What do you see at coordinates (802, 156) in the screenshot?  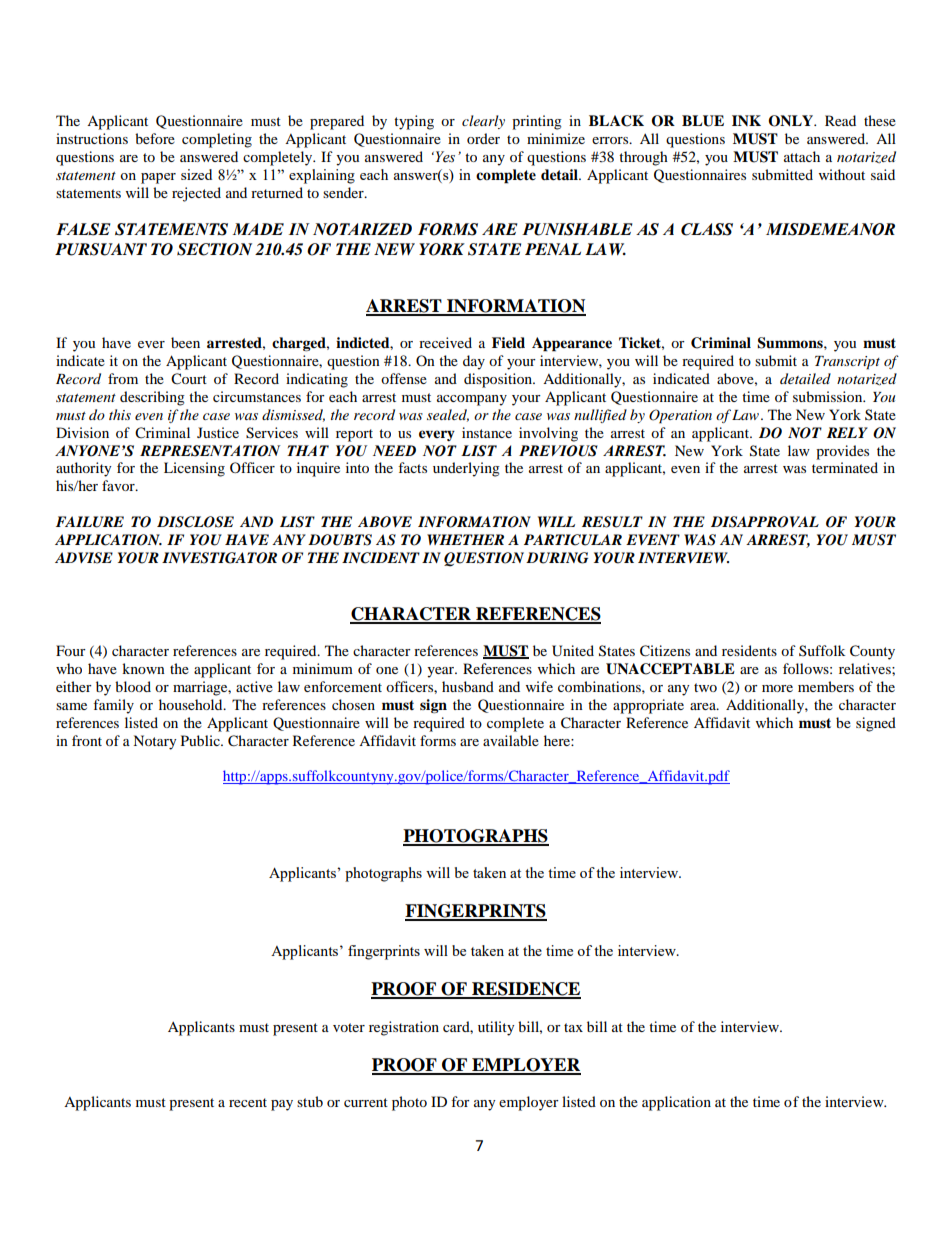 I see `attach` at bounding box center [802, 156].
